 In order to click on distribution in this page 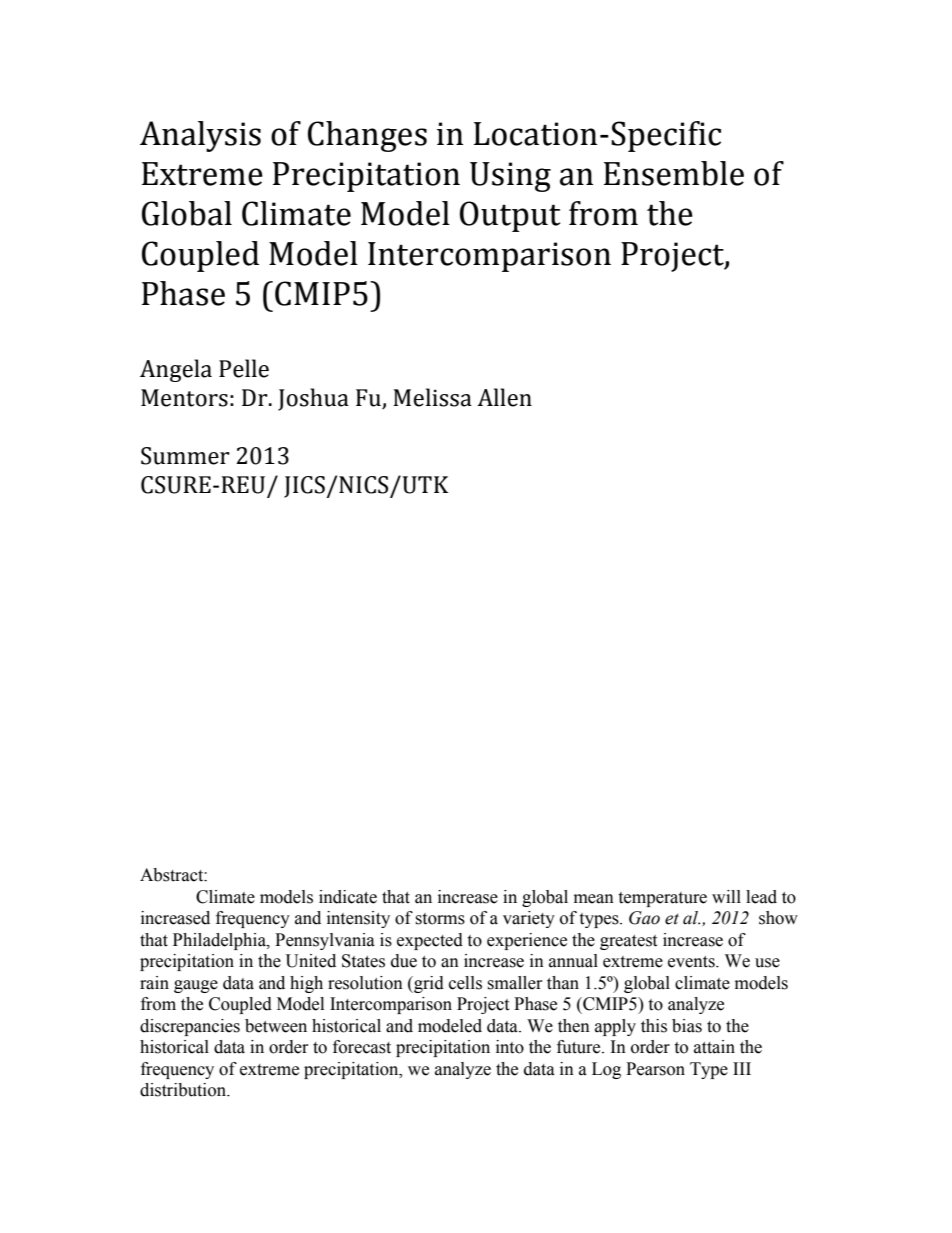, I will do `click(184, 1090)`.
